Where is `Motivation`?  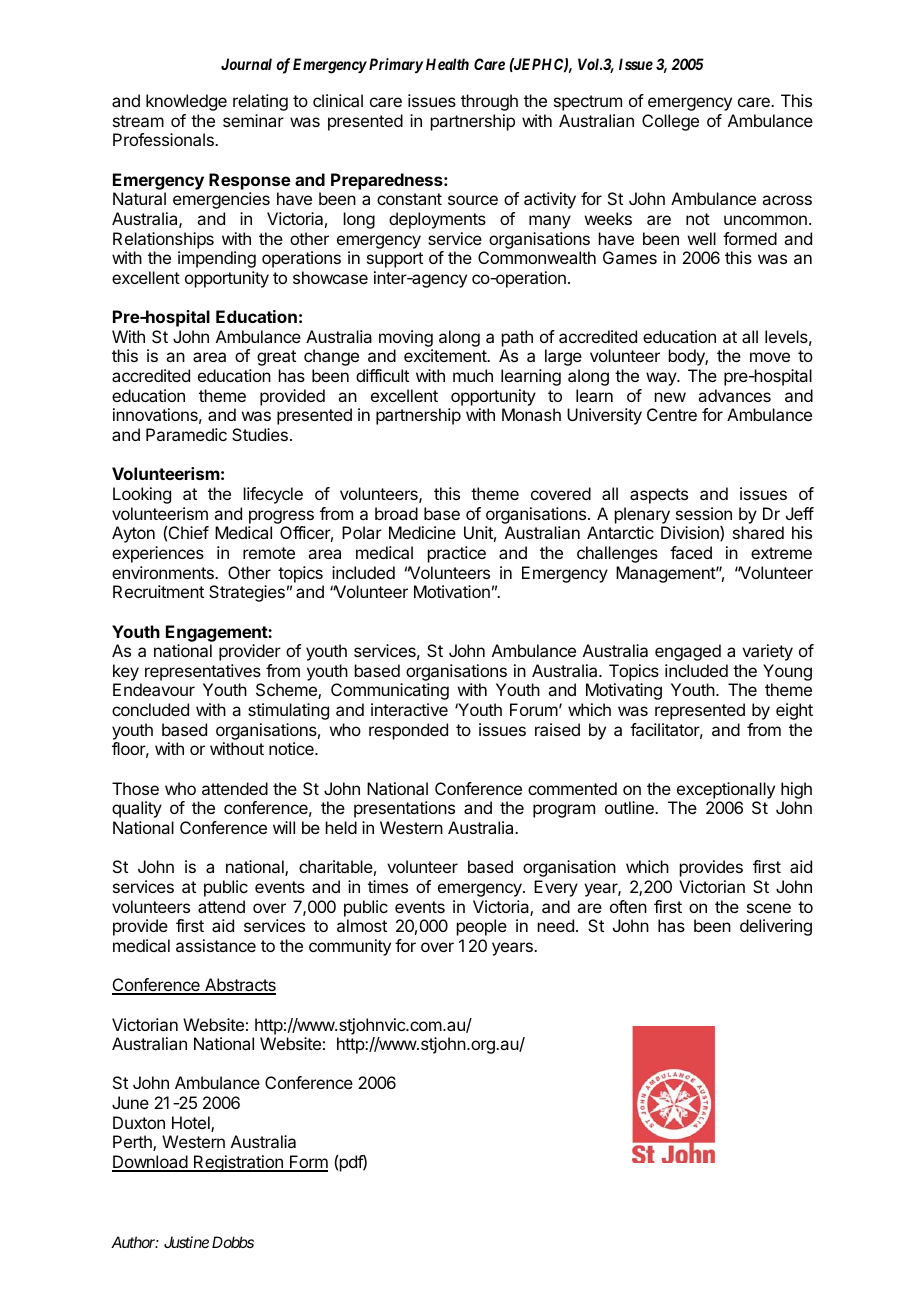 Motivation is located at coordinates (452, 591).
